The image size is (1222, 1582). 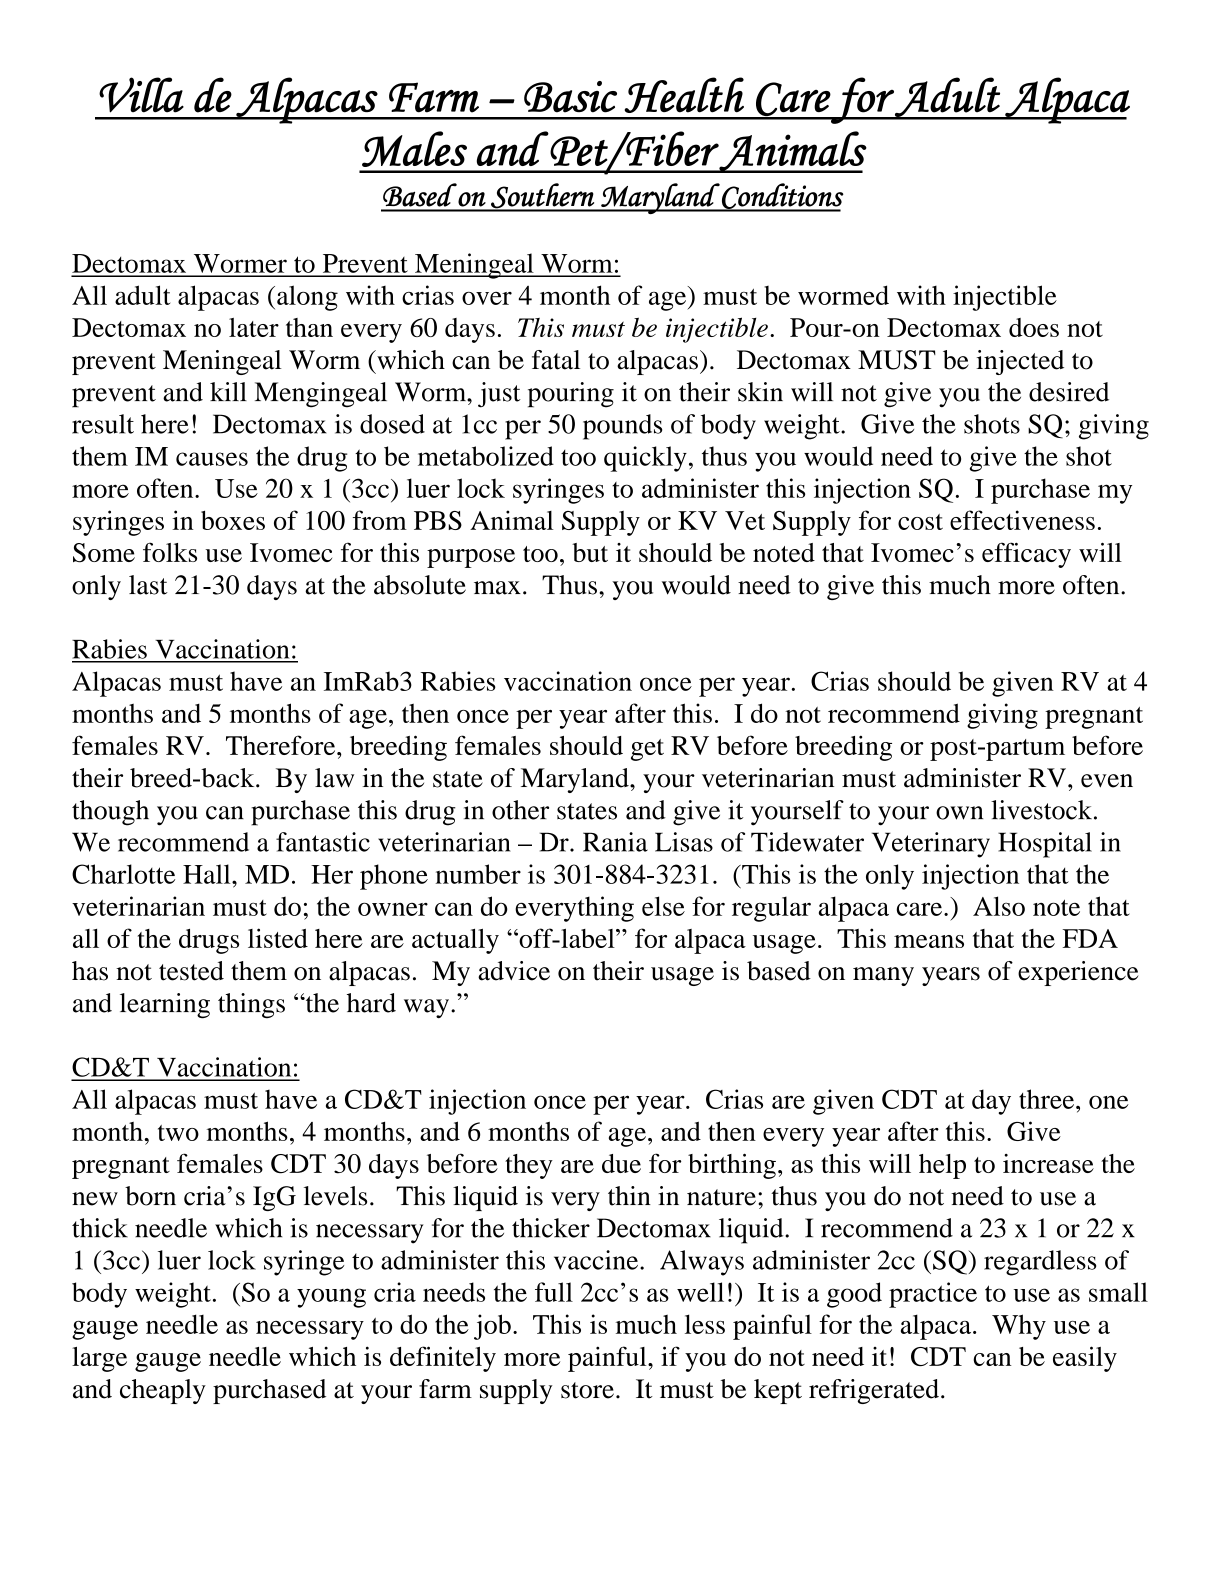 What do you see at coordinates (587, 1390) in the screenshot?
I see `store` at bounding box center [587, 1390].
